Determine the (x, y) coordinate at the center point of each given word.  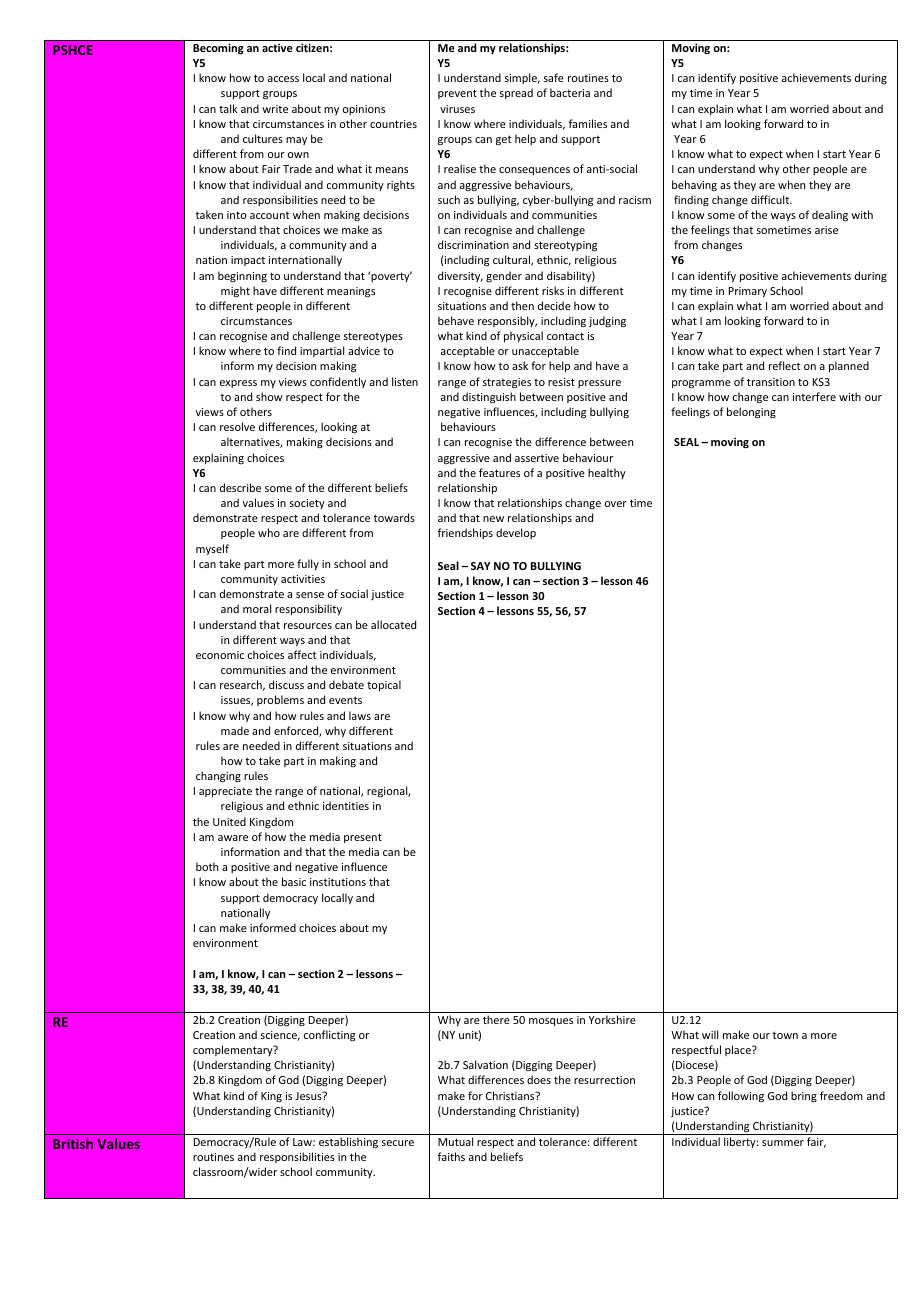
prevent (457, 94)
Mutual (455, 1141)
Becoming (218, 49)
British (73, 1143)
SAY (481, 566)
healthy (607, 473)
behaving (694, 185)
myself (212, 549)
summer (783, 1143)
